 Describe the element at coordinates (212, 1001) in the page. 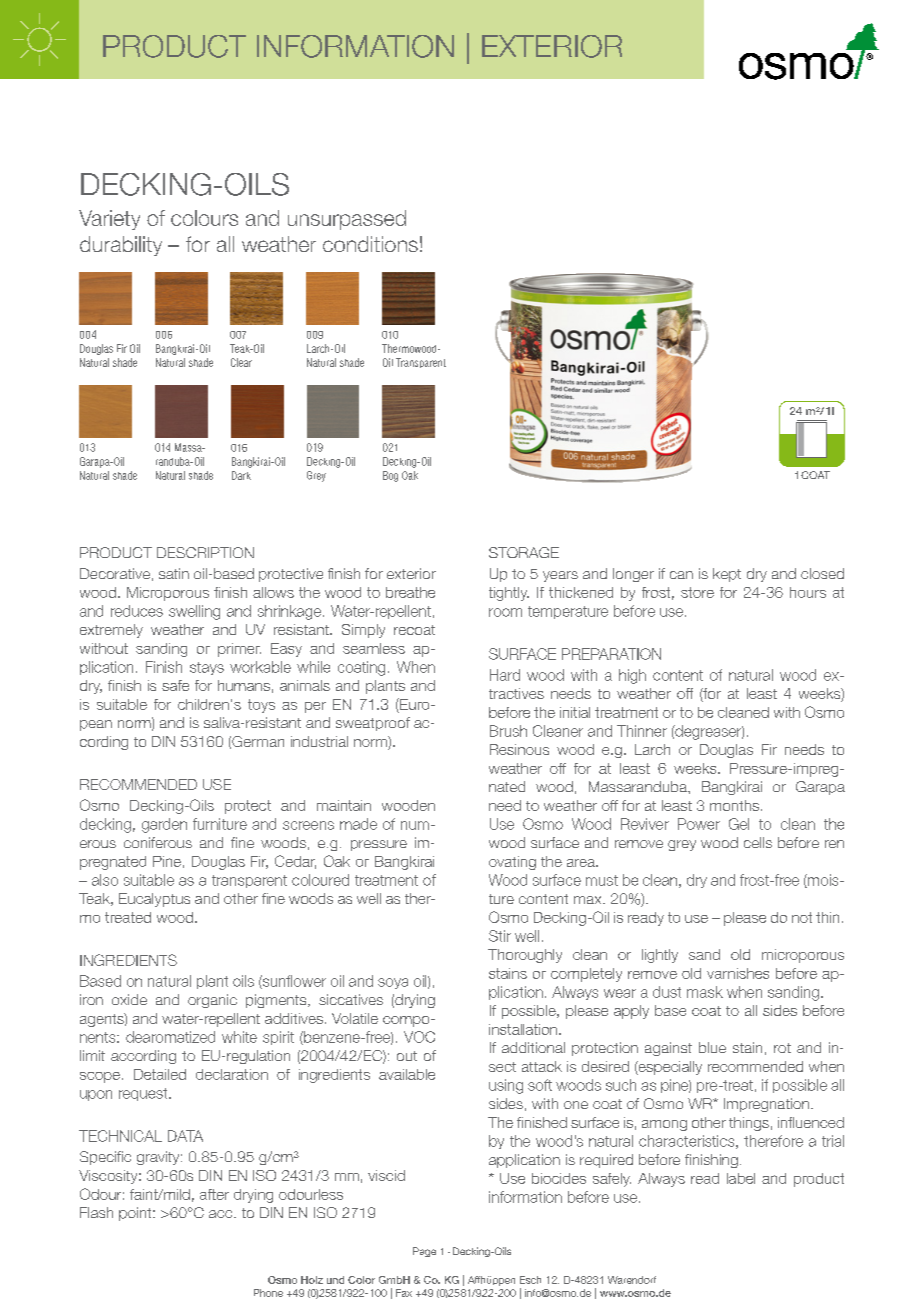

I see `organic` at that location.
